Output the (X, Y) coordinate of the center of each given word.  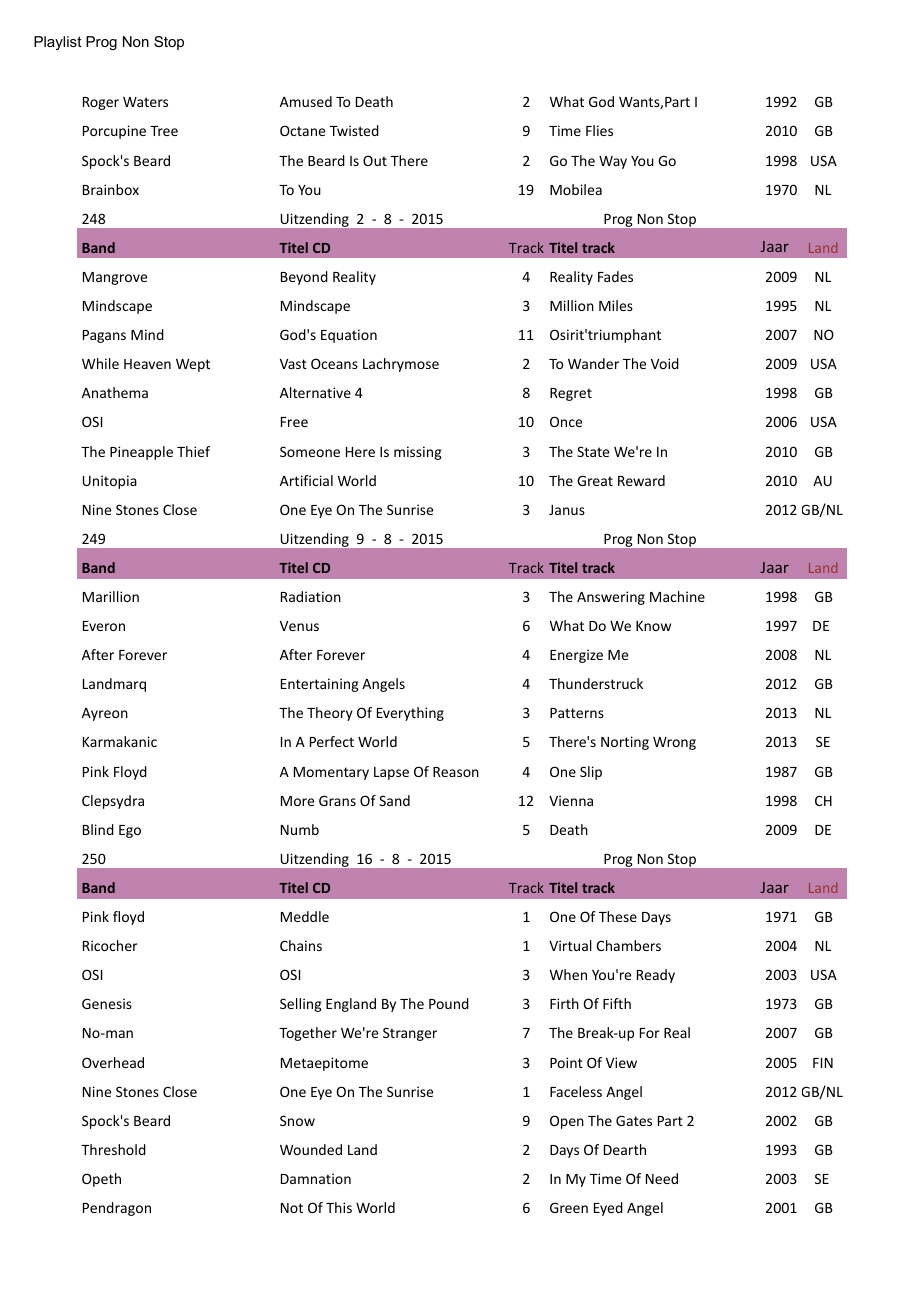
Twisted (354, 130)
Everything (410, 714)
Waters (145, 102)
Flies (599, 130)
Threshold (113, 1149)
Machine (677, 596)
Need (662, 1178)
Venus (299, 626)
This (339, 1207)
